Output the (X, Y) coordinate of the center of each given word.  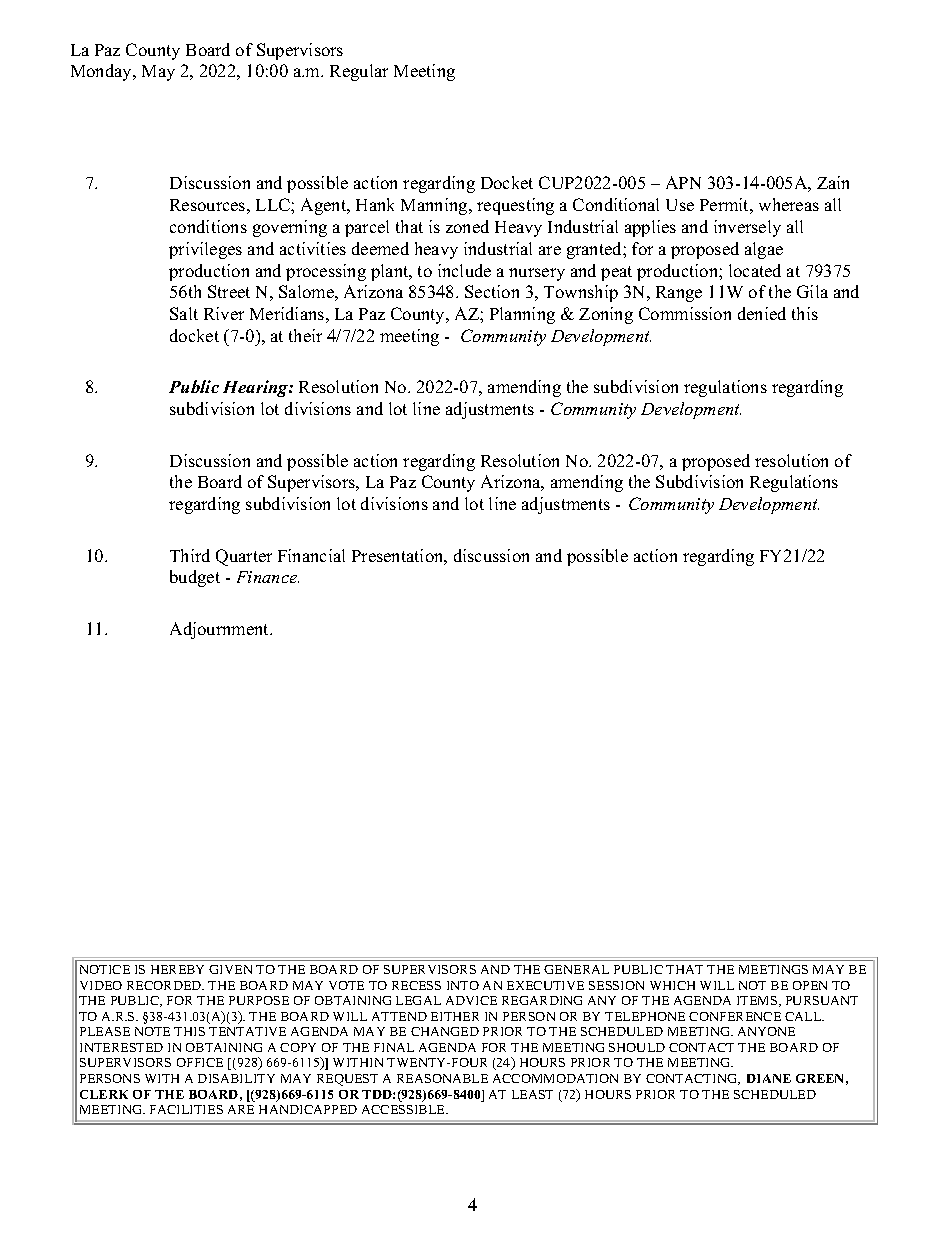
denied (762, 313)
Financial (311, 555)
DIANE (769, 1078)
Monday (103, 72)
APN (683, 182)
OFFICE (200, 1062)
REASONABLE (442, 1078)
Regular (359, 72)
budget (195, 578)
